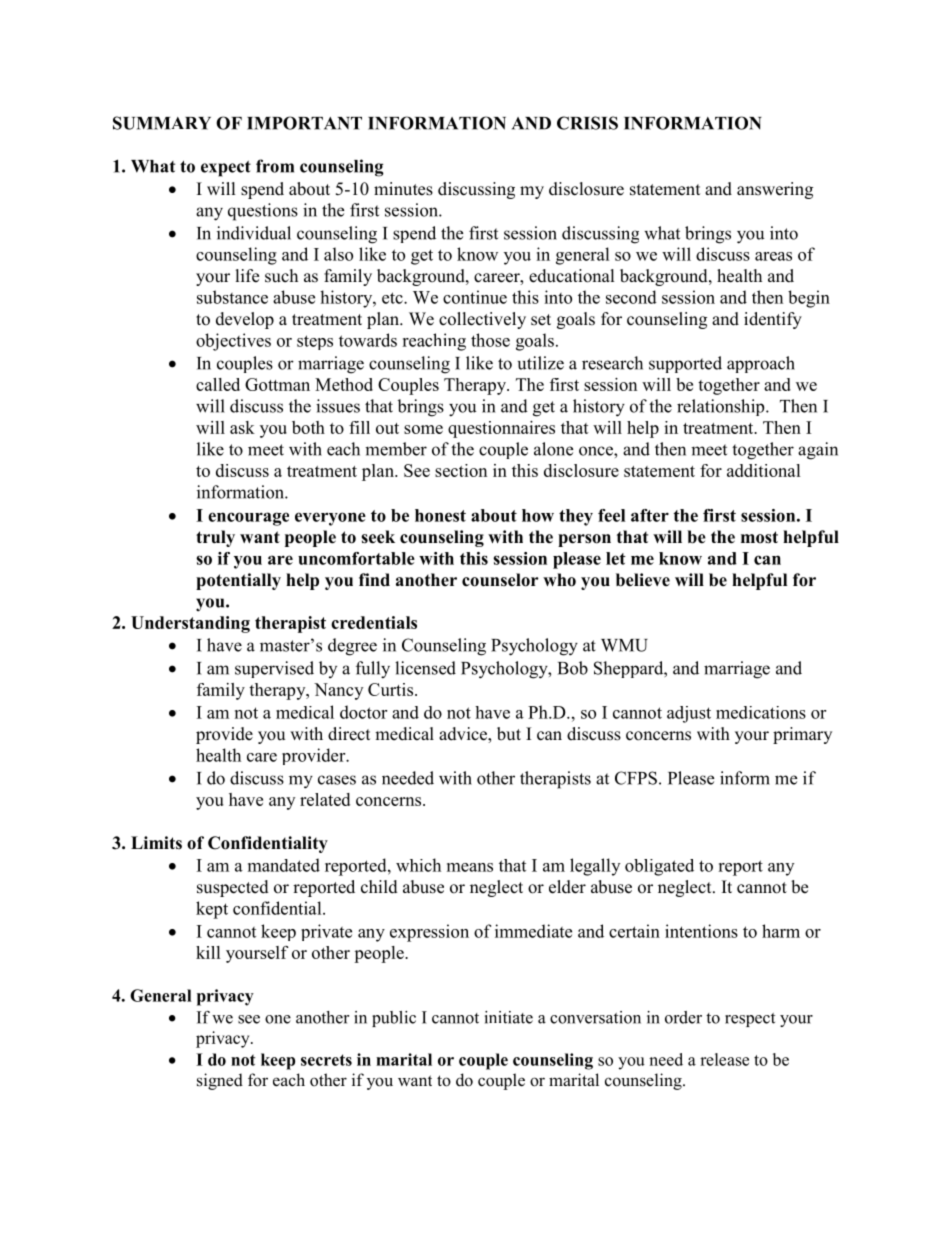 Image resolution: width=952 pixels, height=1233 pixels. Describe the element at coordinates (403, 189) in the screenshot. I see `minutes` at that location.
